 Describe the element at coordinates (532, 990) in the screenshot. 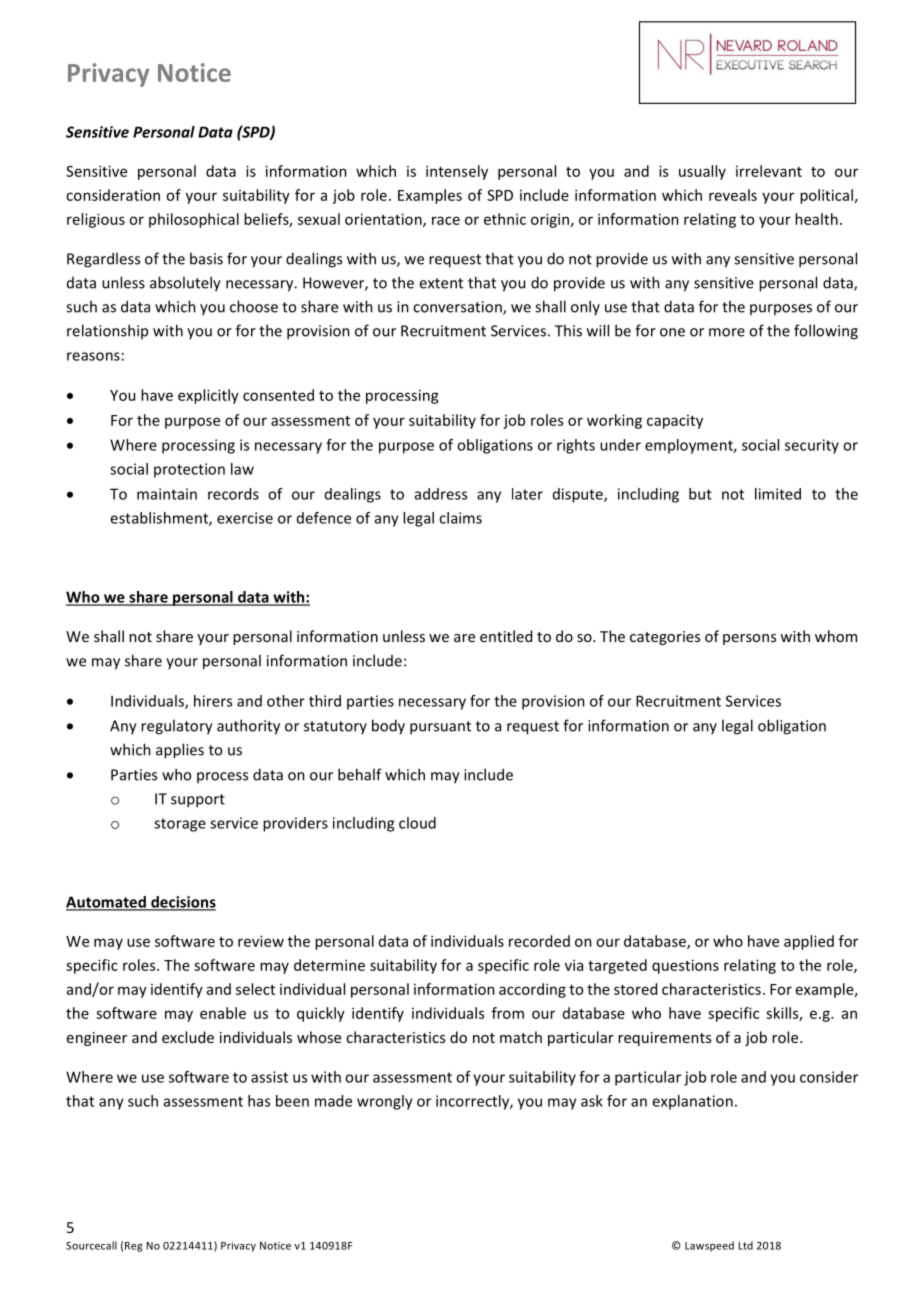

I see `according` at that location.
